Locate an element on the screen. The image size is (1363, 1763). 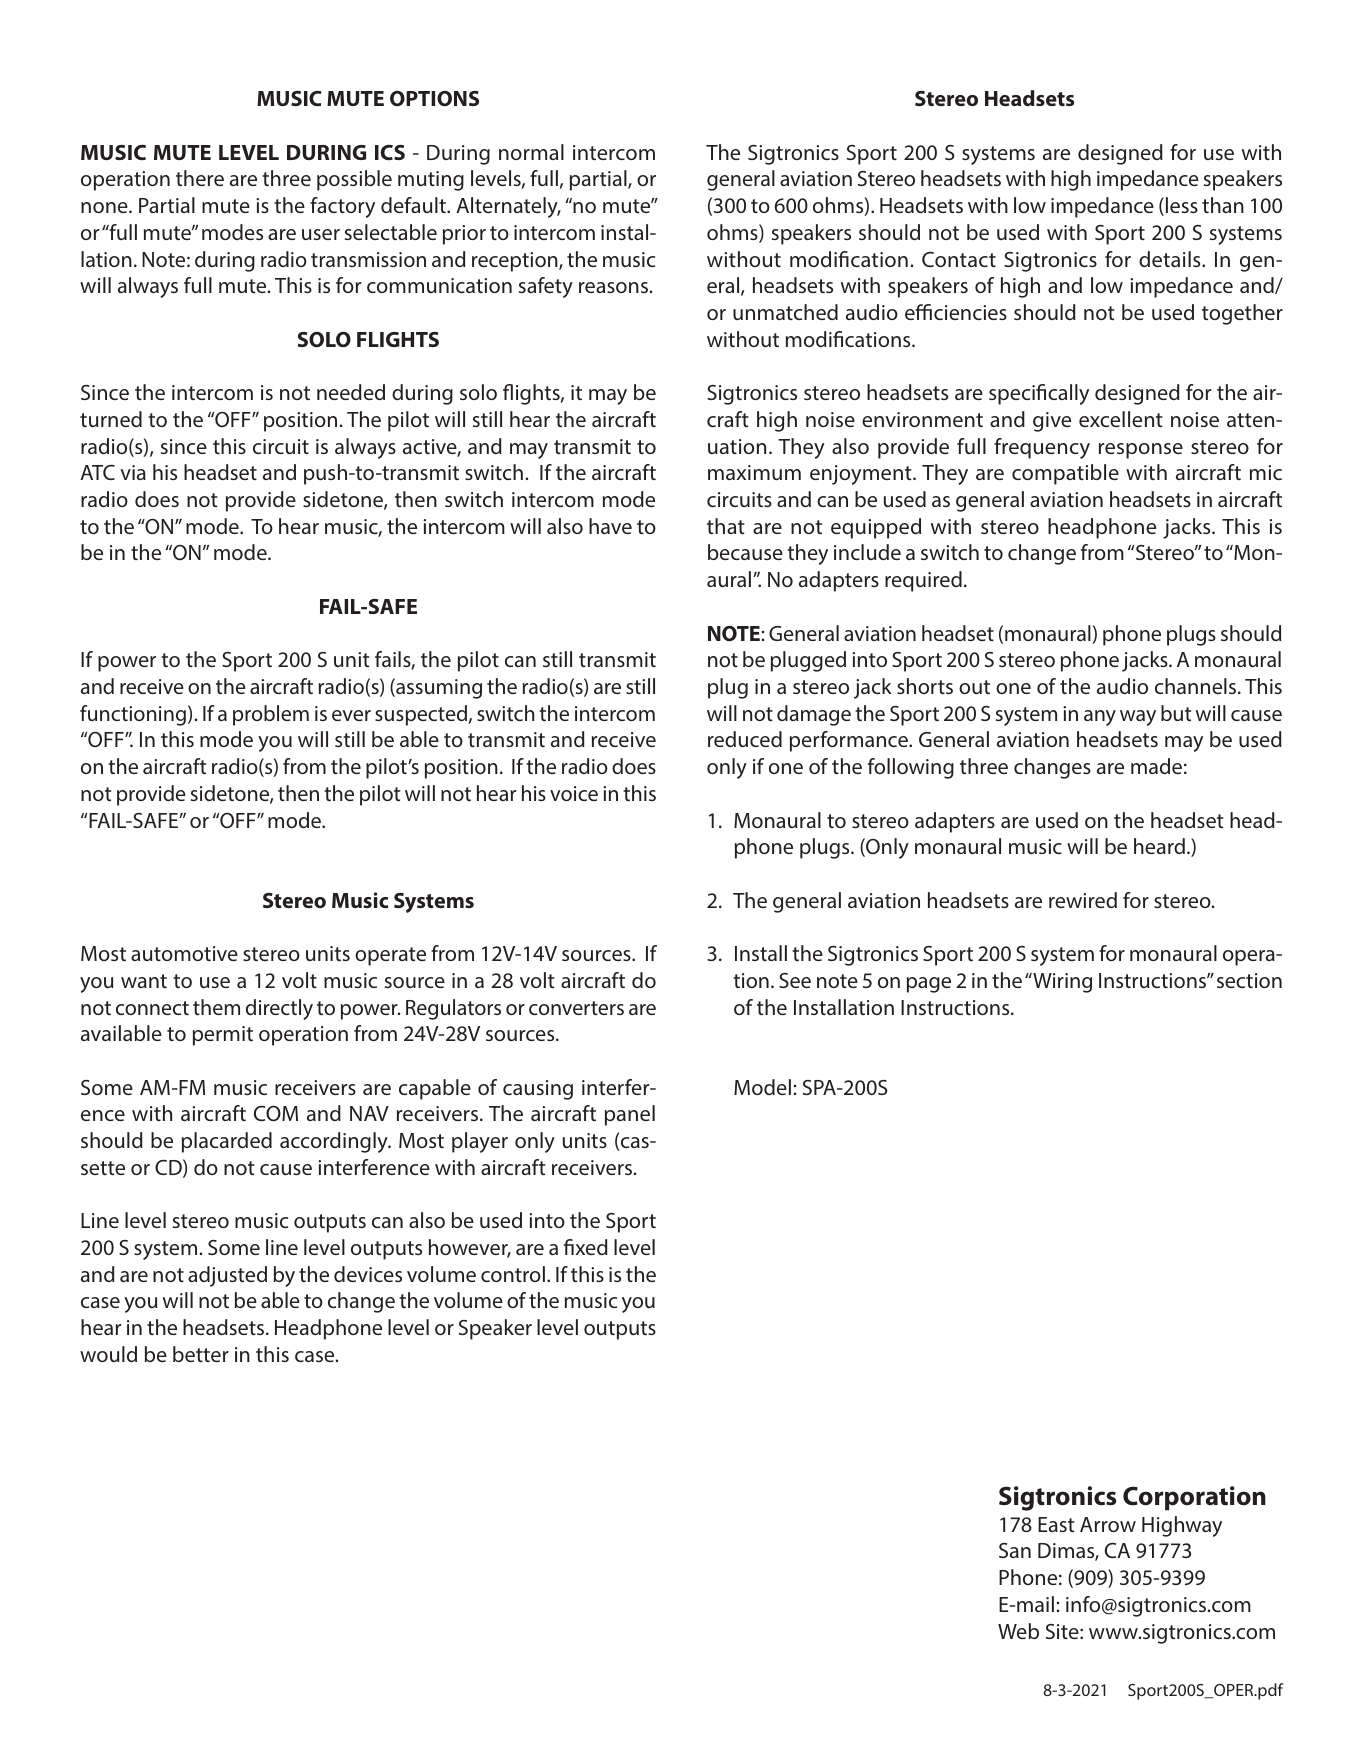
better is located at coordinates (201, 1354).
